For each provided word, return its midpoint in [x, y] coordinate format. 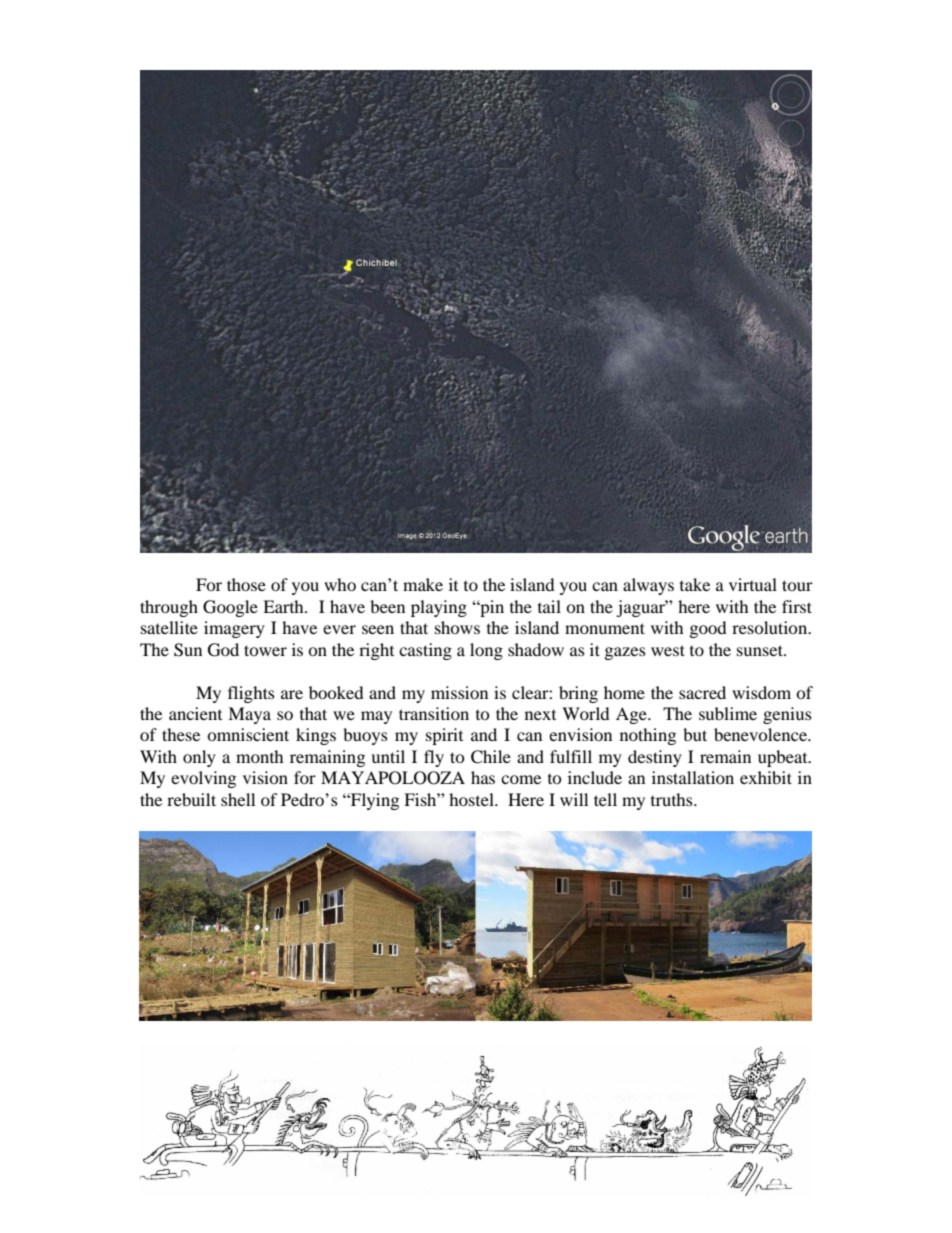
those [246, 584]
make [423, 584]
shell [238, 799]
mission [459, 692]
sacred [702, 692]
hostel [472, 799]
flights [251, 694]
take [695, 584]
